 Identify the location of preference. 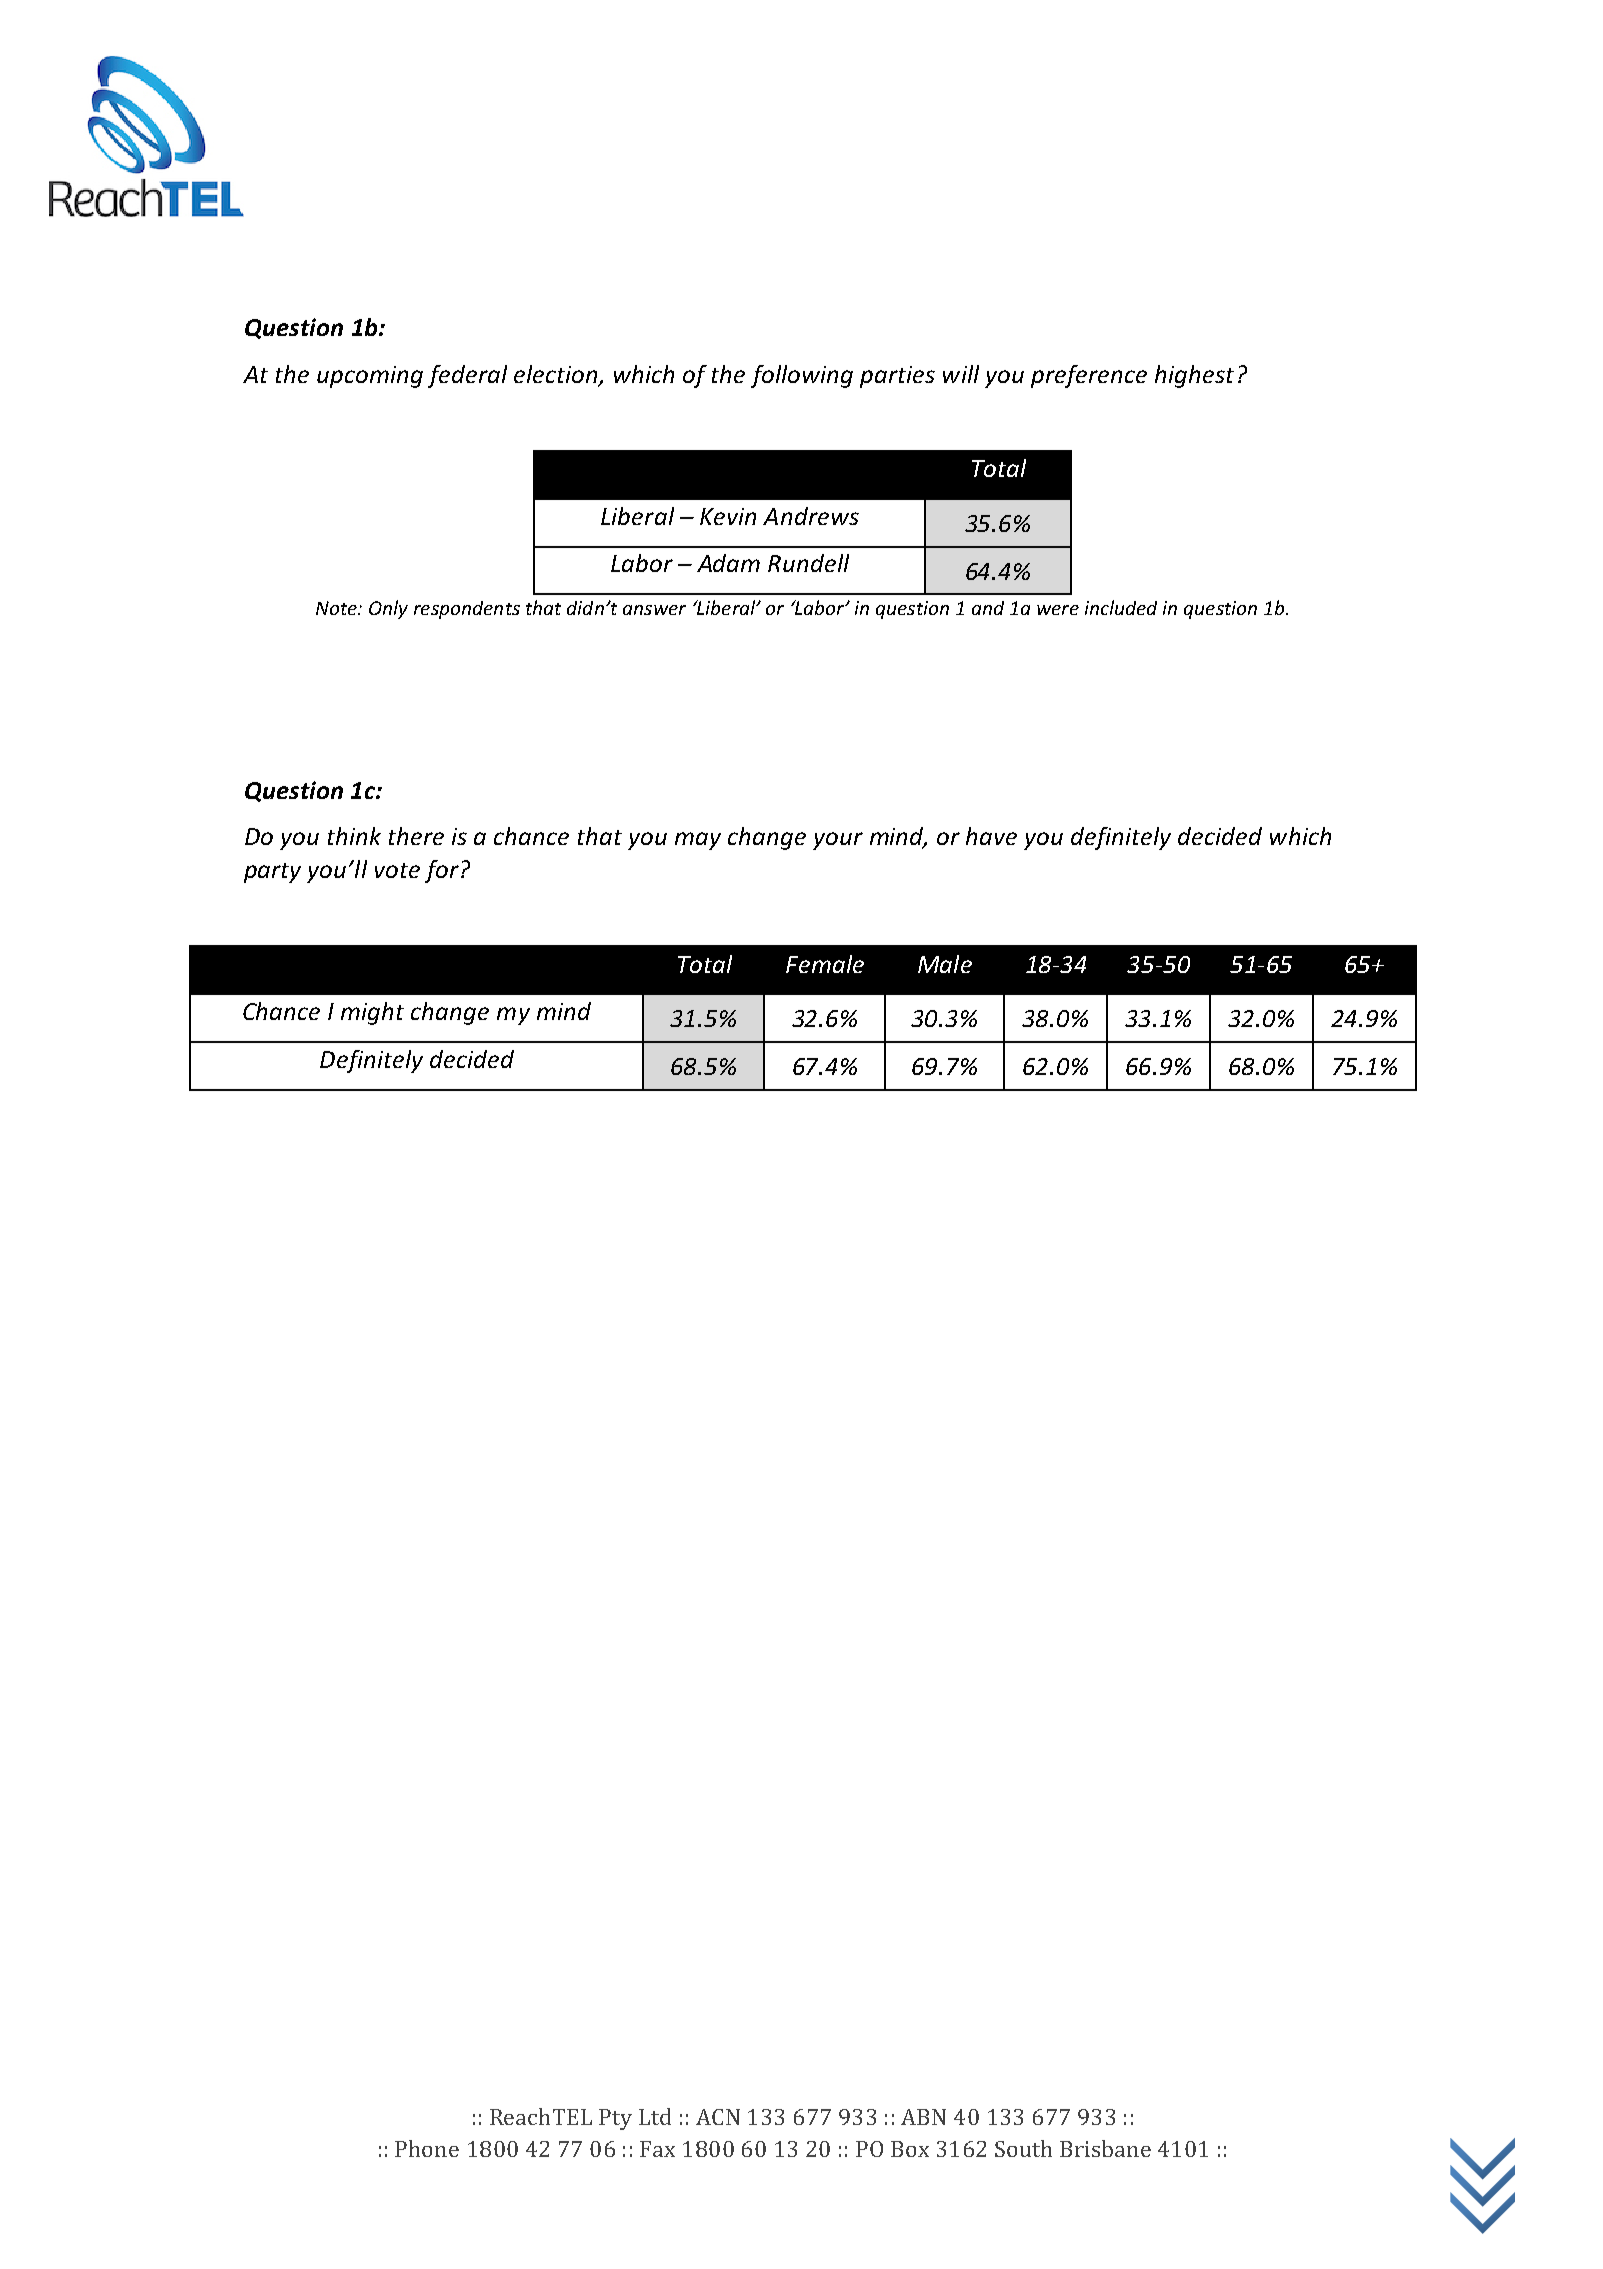
(1089, 376).
